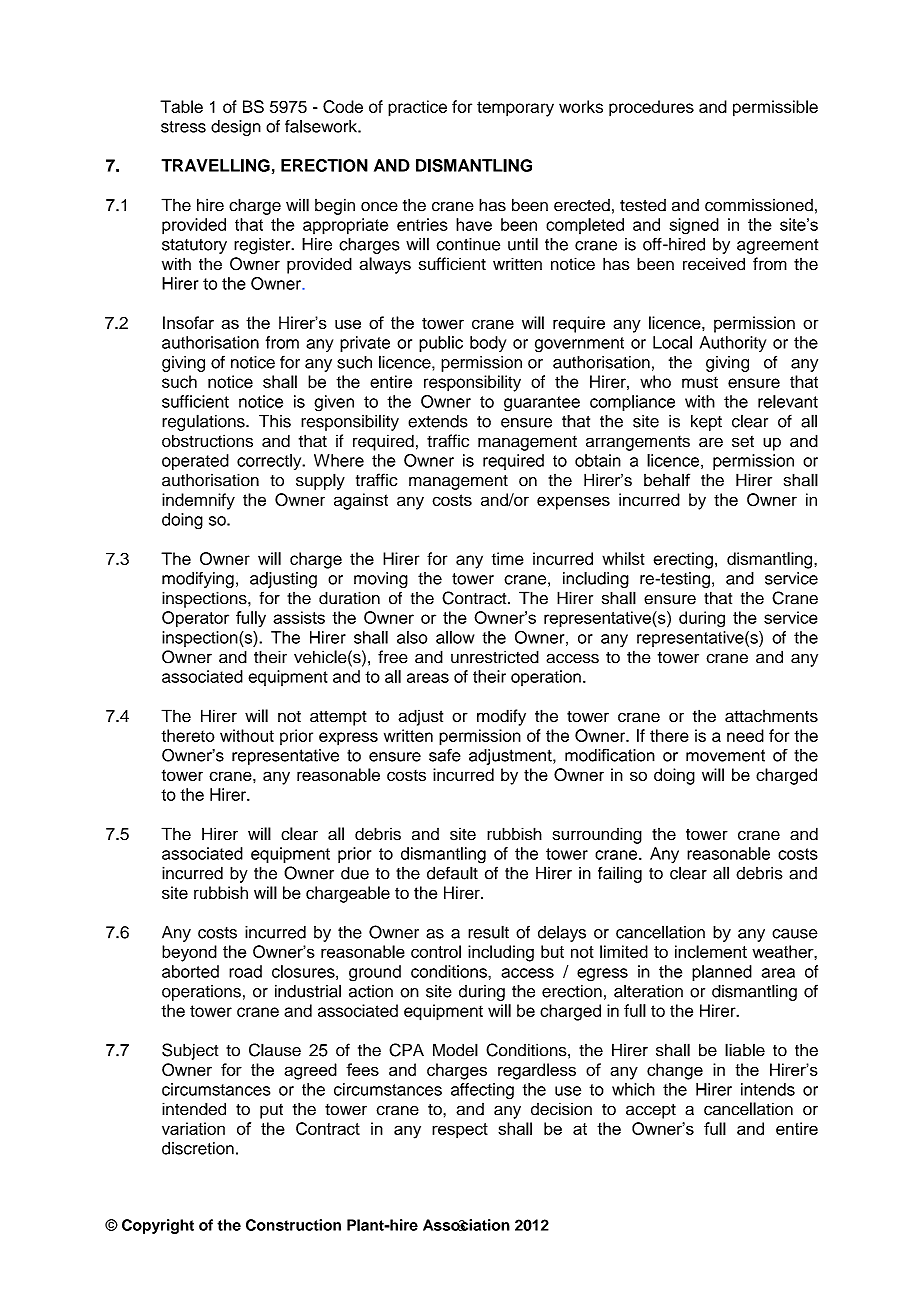 This page has width=924, height=1308. I want to click on permissible, so click(775, 108).
